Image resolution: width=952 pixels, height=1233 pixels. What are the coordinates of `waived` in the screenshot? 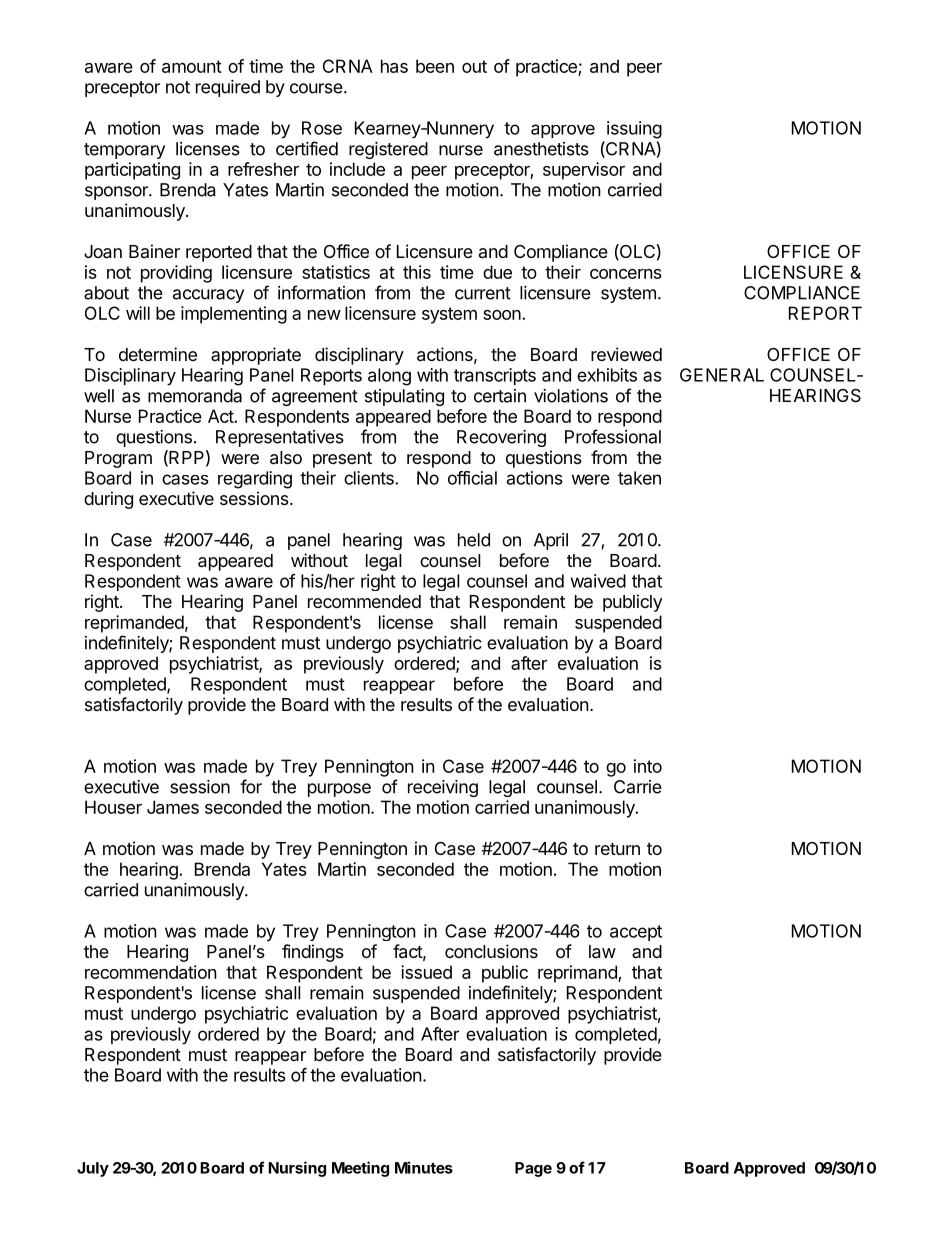 It's located at (598, 581).
